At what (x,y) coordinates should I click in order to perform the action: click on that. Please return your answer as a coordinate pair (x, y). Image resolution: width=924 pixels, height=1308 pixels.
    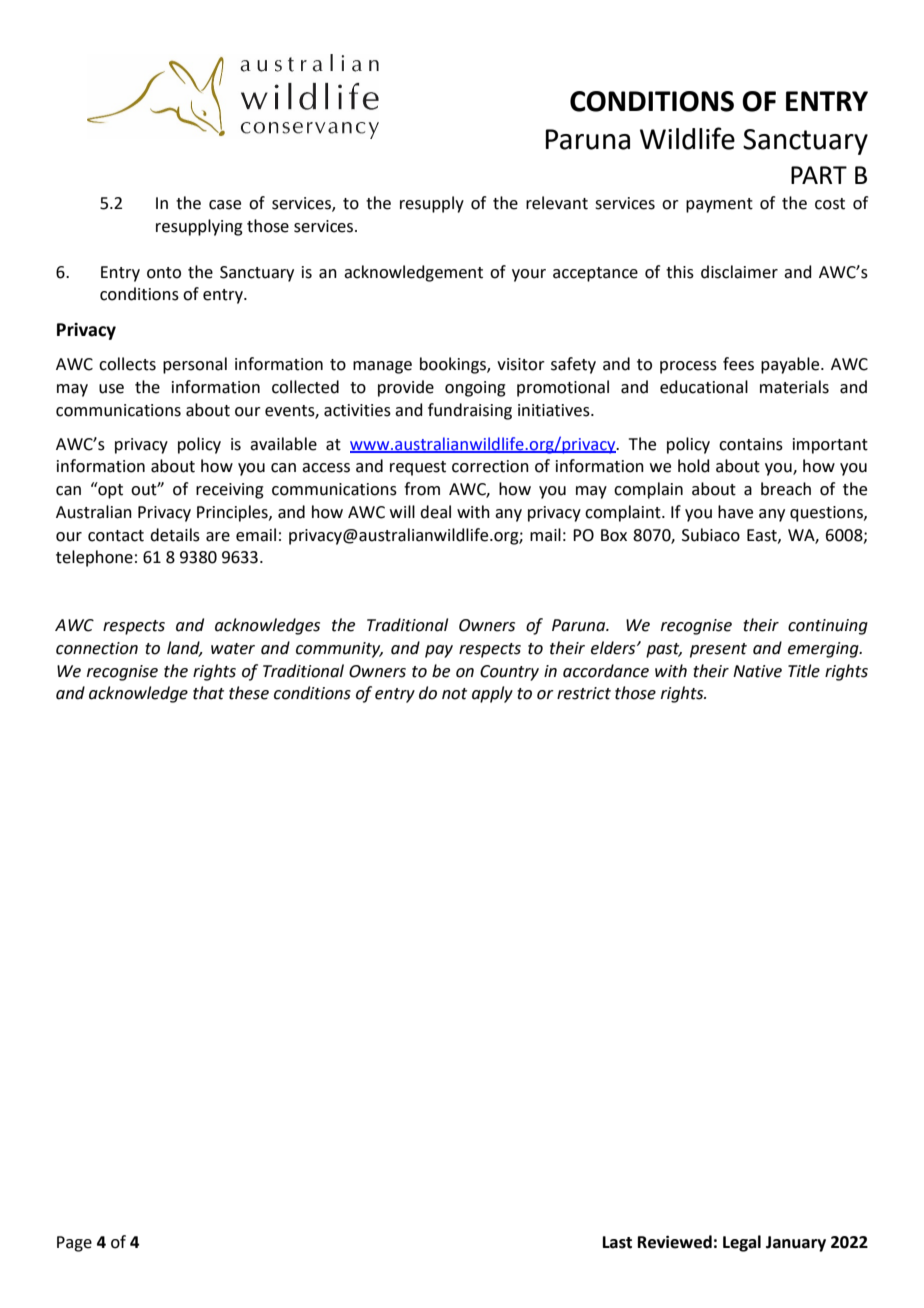
    Looking at the image, I should click on (208, 693).
